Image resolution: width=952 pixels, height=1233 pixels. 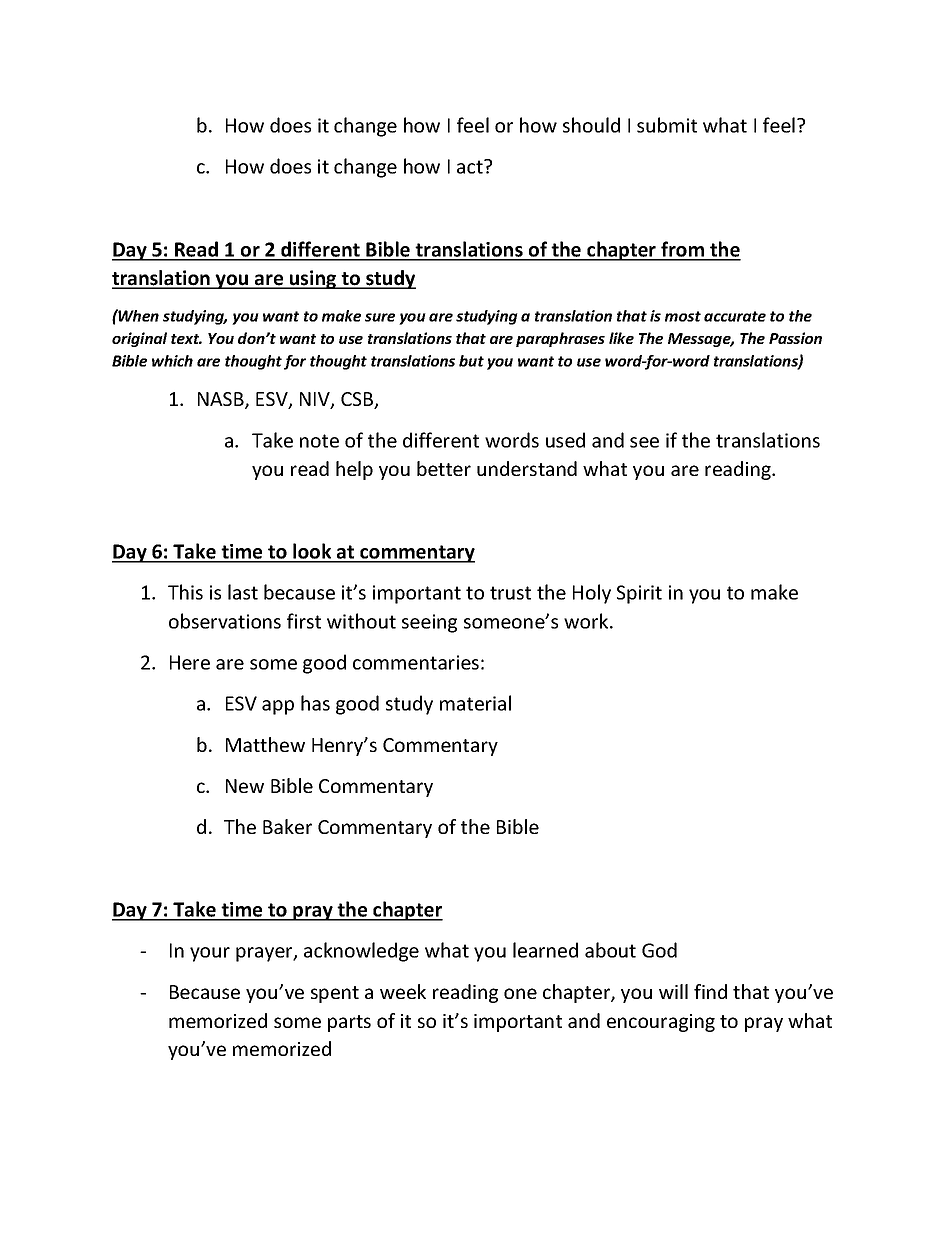 What do you see at coordinates (222, 400) in the screenshot?
I see `NASB` at bounding box center [222, 400].
